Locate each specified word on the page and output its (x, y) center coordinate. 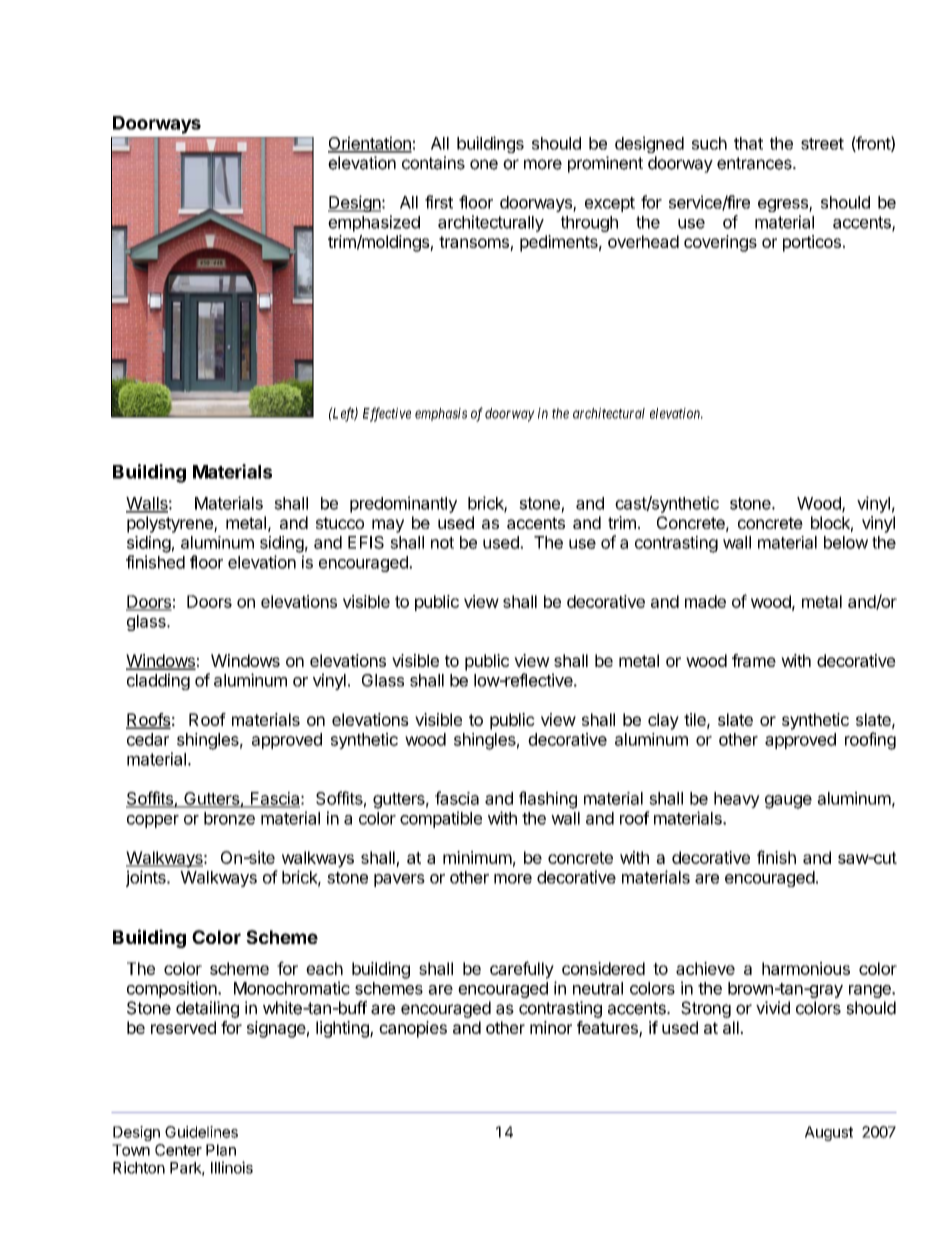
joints (147, 878)
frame (754, 660)
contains (433, 163)
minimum (477, 857)
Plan (221, 1150)
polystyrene (171, 524)
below (846, 542)
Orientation (370, 144)
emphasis (441, 414)
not (442, 543)
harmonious (806, 968)
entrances (755, 163)
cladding (158, 681)
